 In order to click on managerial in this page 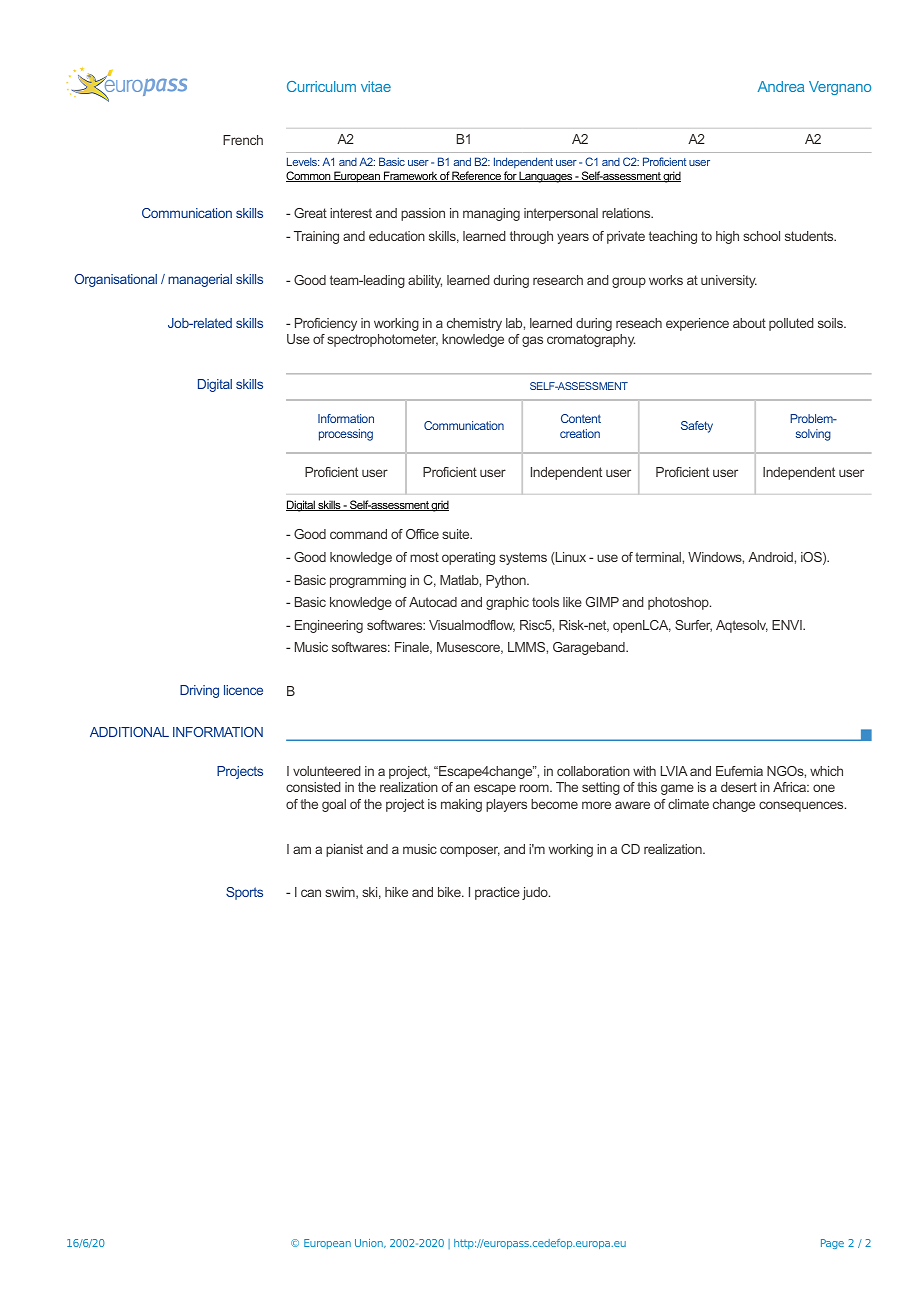, I will do `click(200, 280)`.
